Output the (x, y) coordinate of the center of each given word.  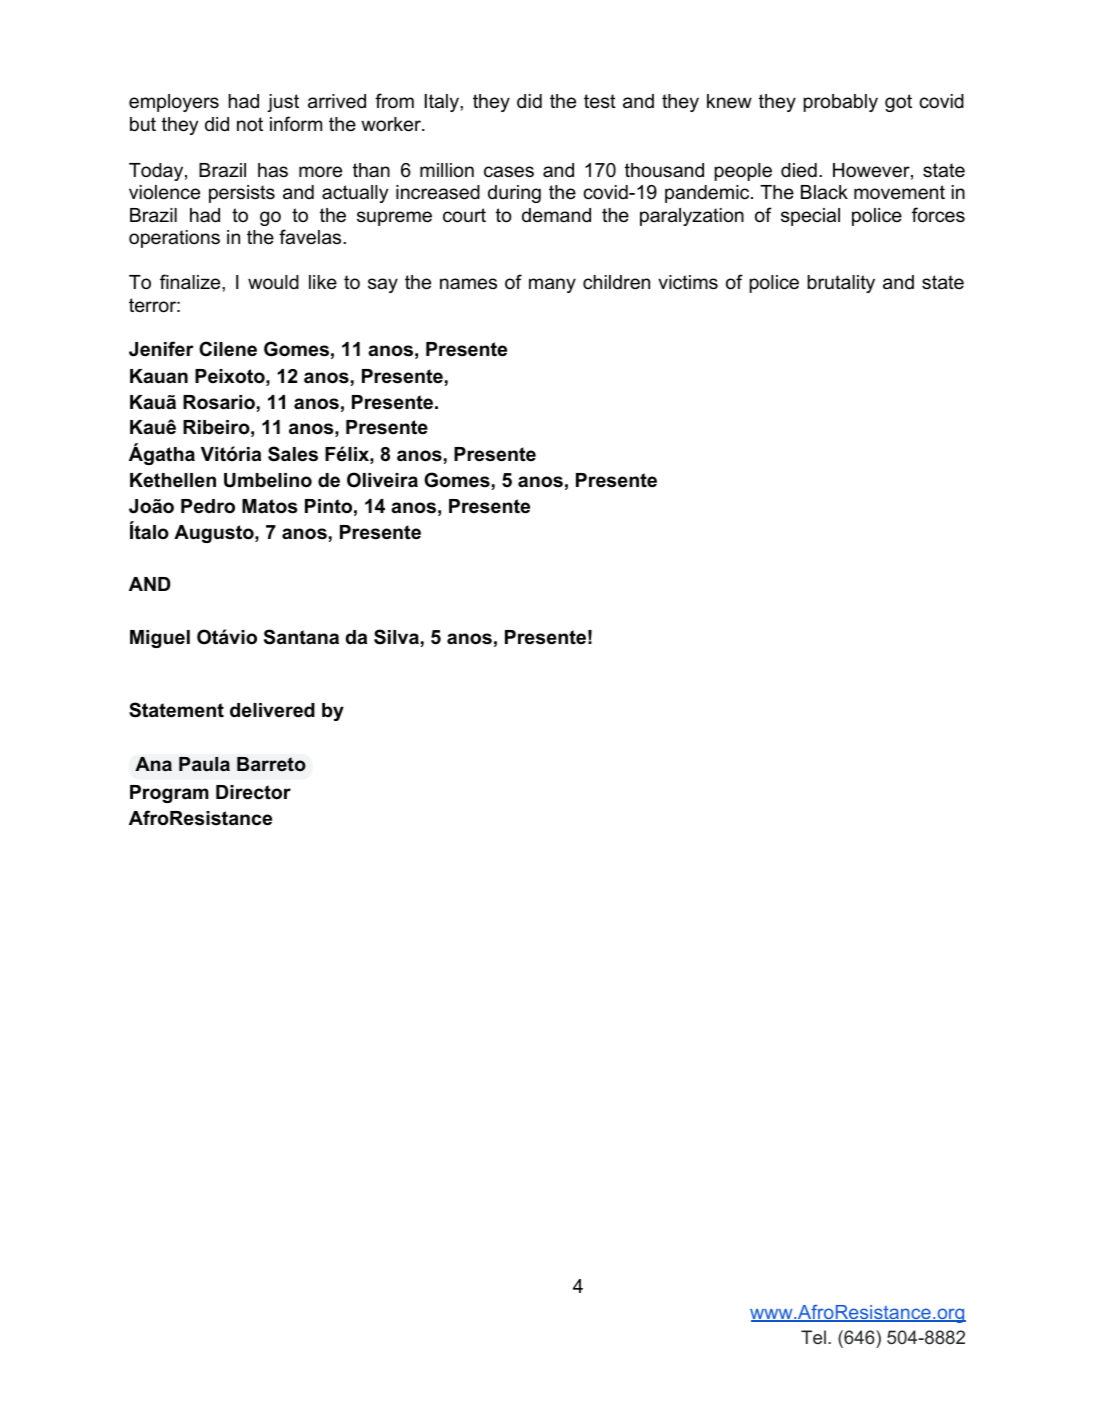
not (250, 124)
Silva (396, 637)
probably (840, 103)
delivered (272, 710)
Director (253, 792)
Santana (301, 637)
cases (509, 172)
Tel (813, 1337)
